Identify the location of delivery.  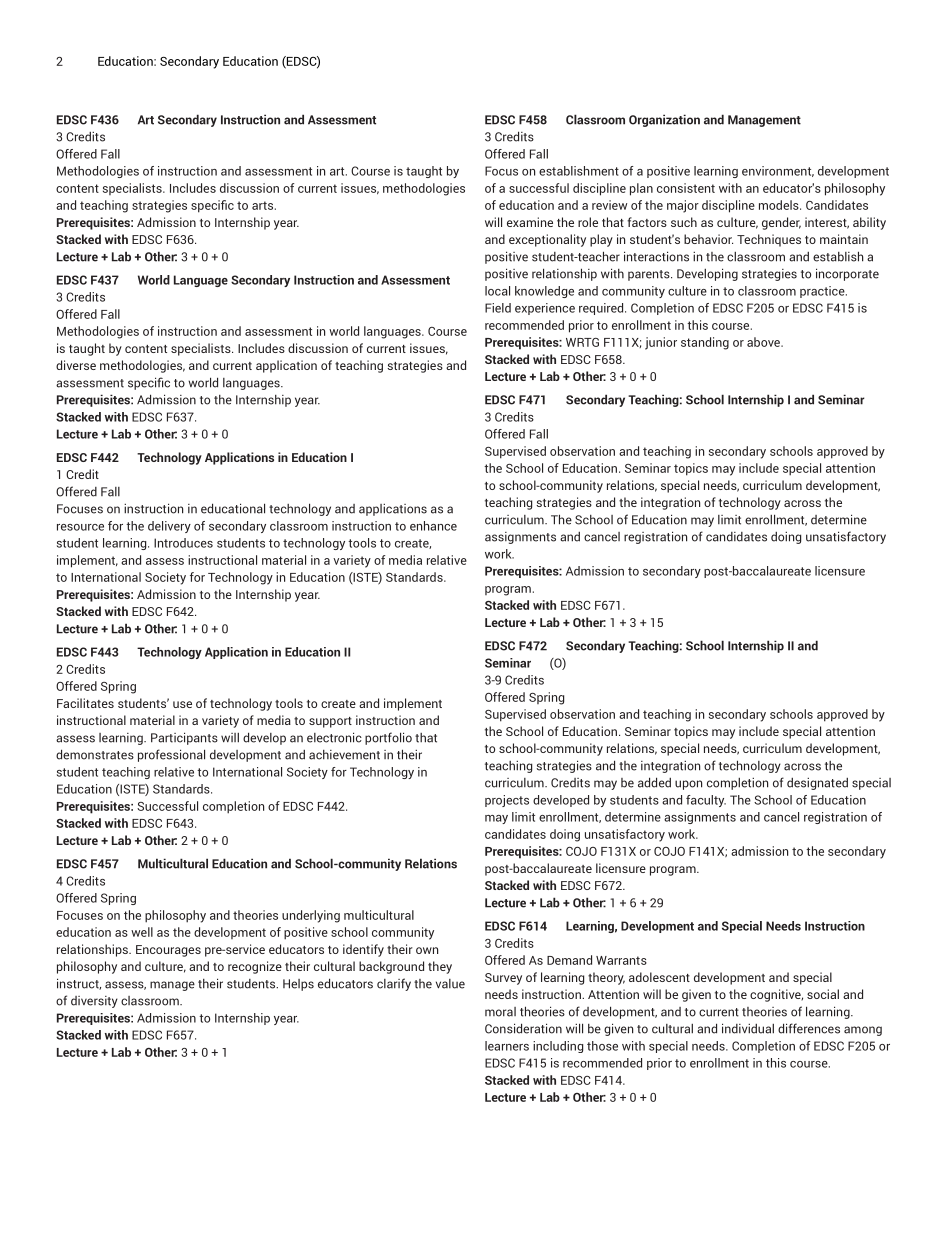
(169, 527).
